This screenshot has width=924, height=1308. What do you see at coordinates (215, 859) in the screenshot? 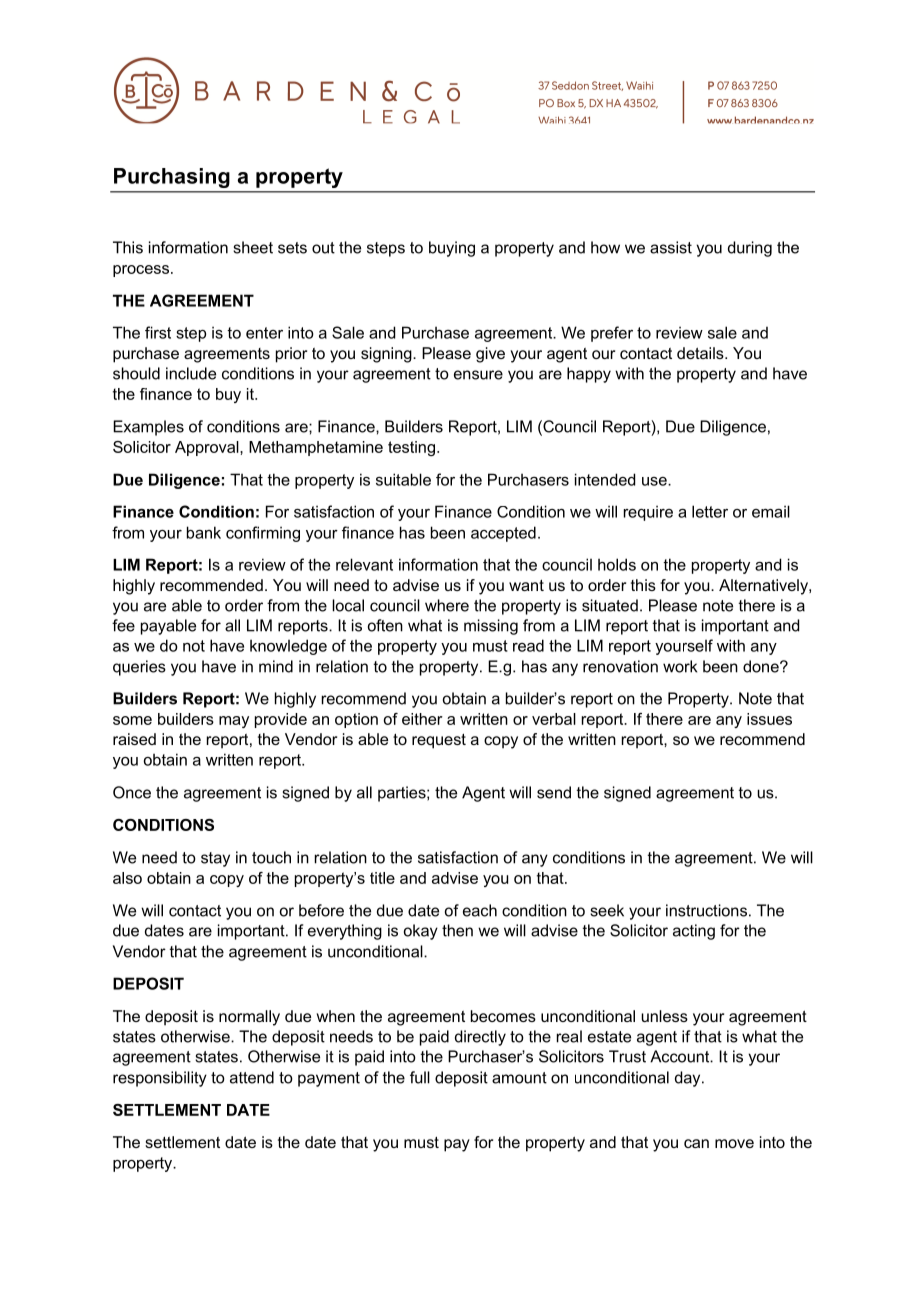
I see `stay` at bounding box center [215, 859].
